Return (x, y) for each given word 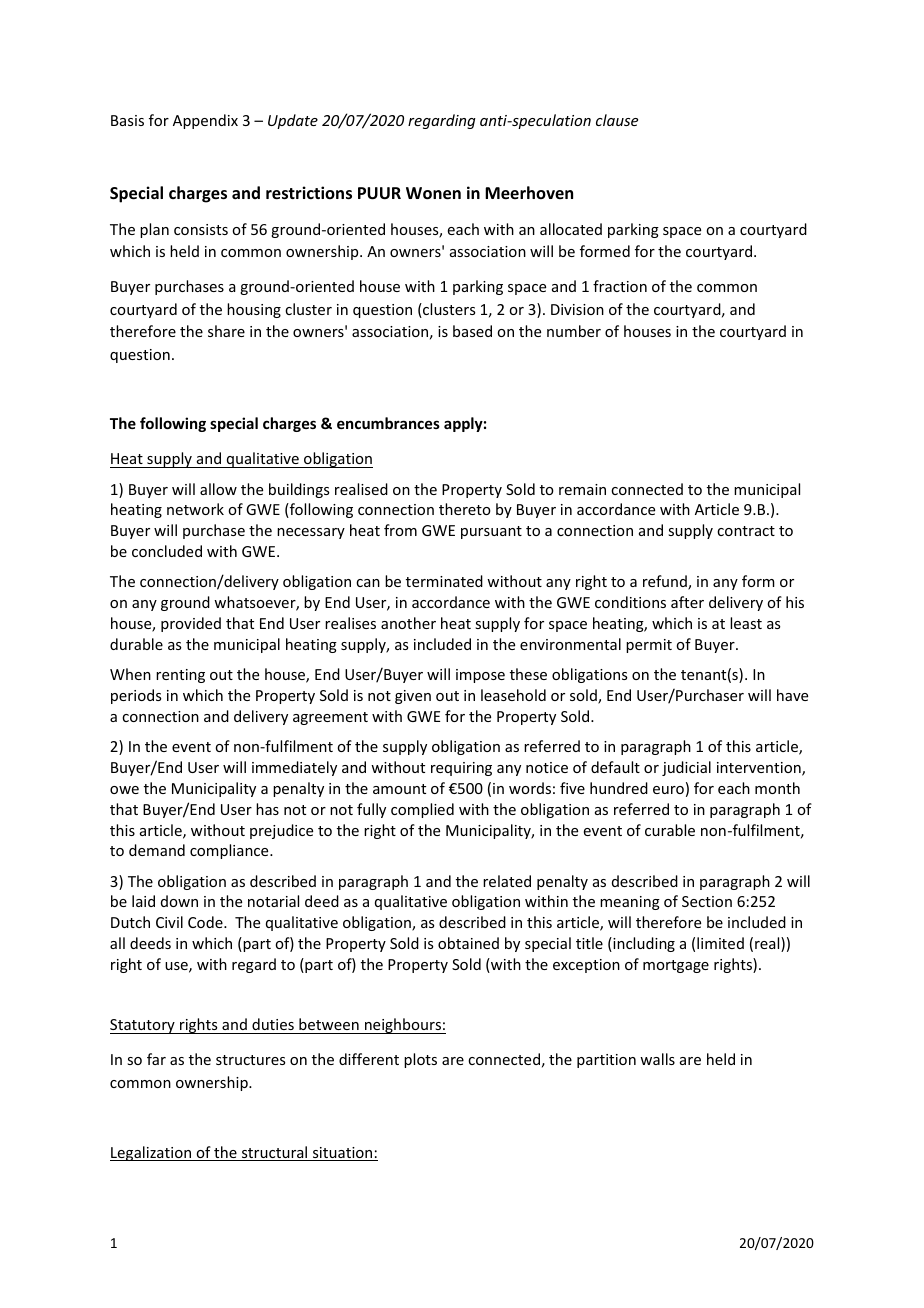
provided (191, 624)
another (408, 623)
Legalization (152, 1153)
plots (420, 1060)
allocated (571, 229)
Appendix (205, 121)
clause (617, 120)
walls (657, 1059)
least (746, 623)
